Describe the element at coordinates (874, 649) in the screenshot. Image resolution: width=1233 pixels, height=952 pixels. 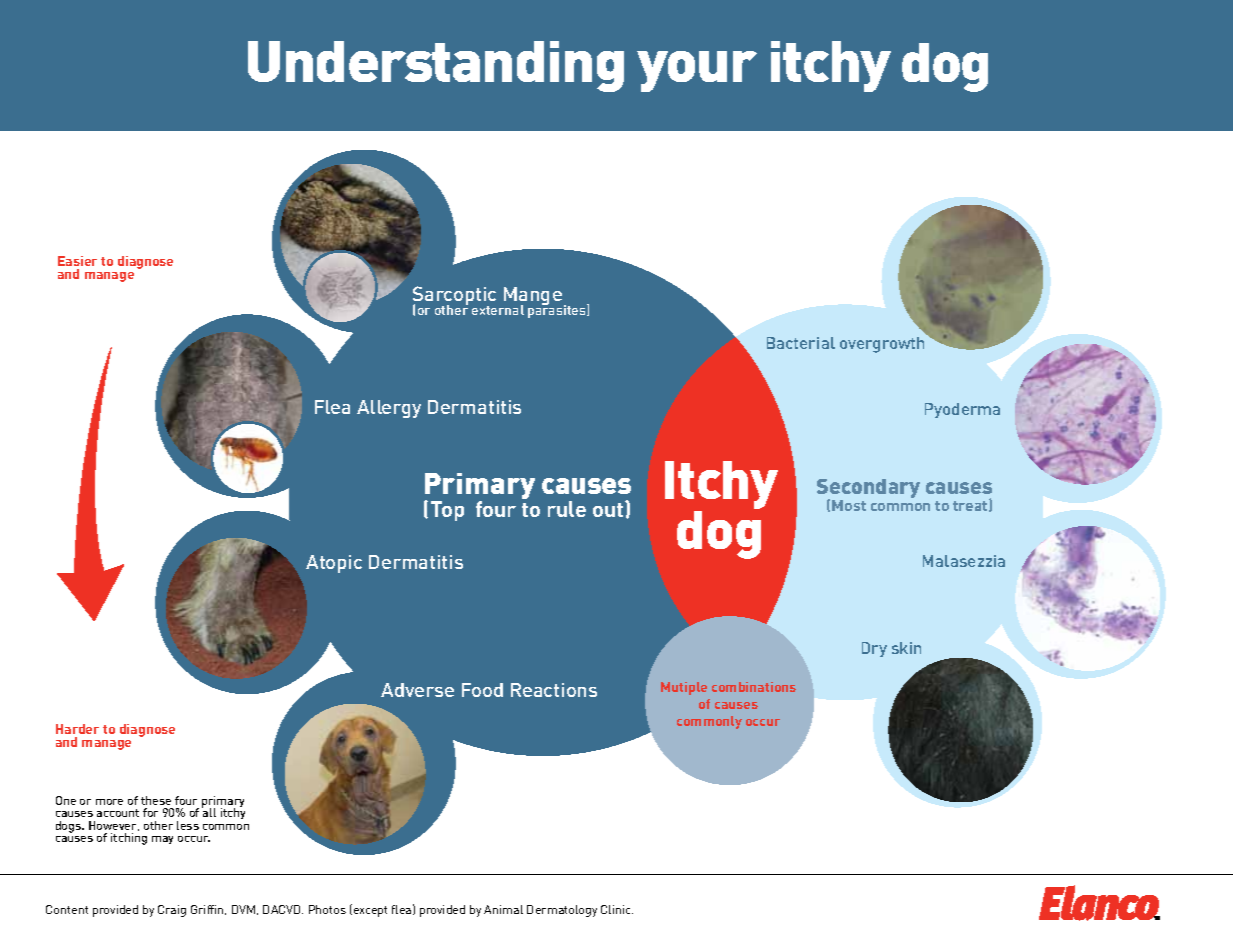
I see `Dry` at that location.
